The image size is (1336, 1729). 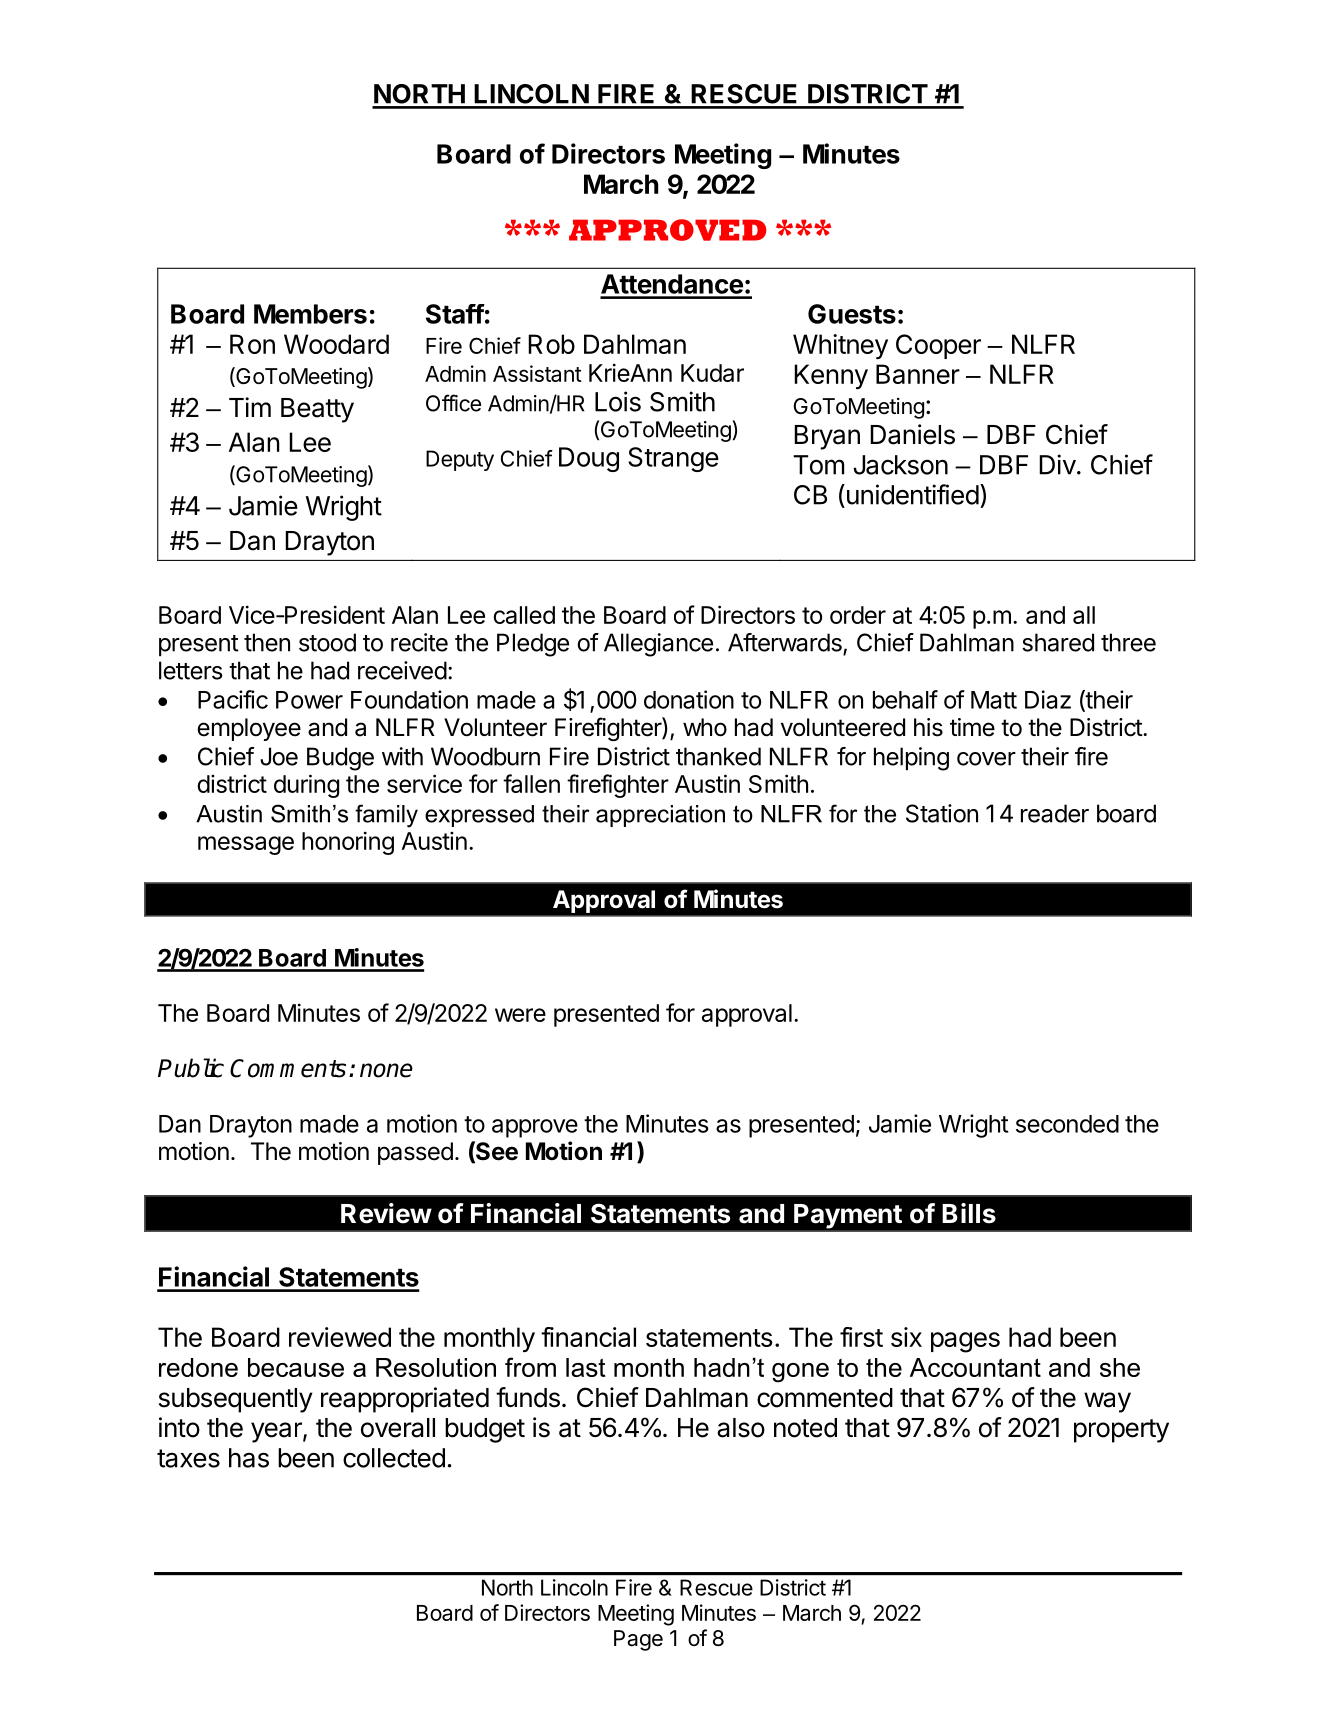 What do you see at coordinates (618, 401) in the screenshot?
I see `Lois` at bounding box center [618, 401].
